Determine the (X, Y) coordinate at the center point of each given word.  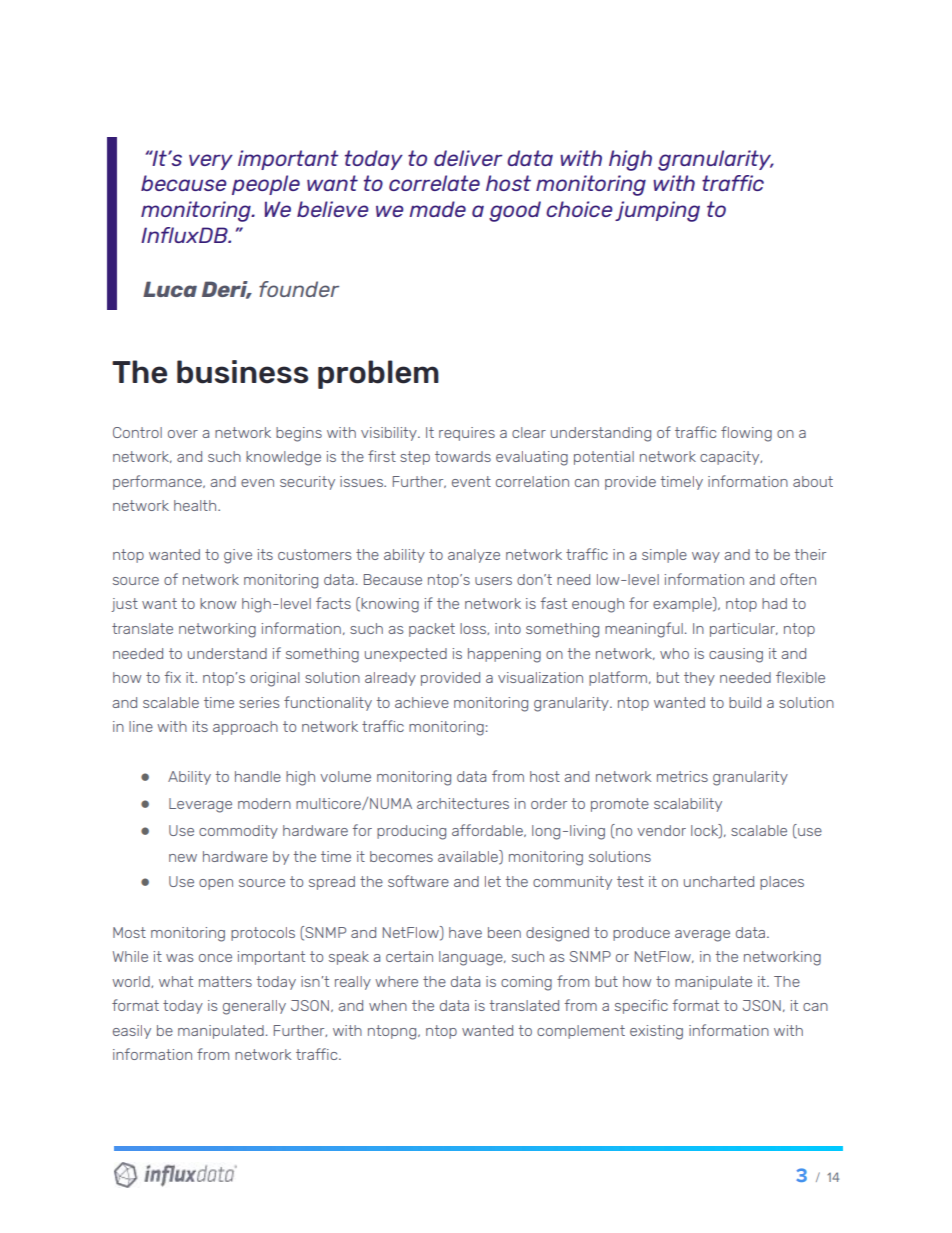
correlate (434, 183)
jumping (657, 211)
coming (526, 983)
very (211, 162)
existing (656, 1032)
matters (225, 981)
